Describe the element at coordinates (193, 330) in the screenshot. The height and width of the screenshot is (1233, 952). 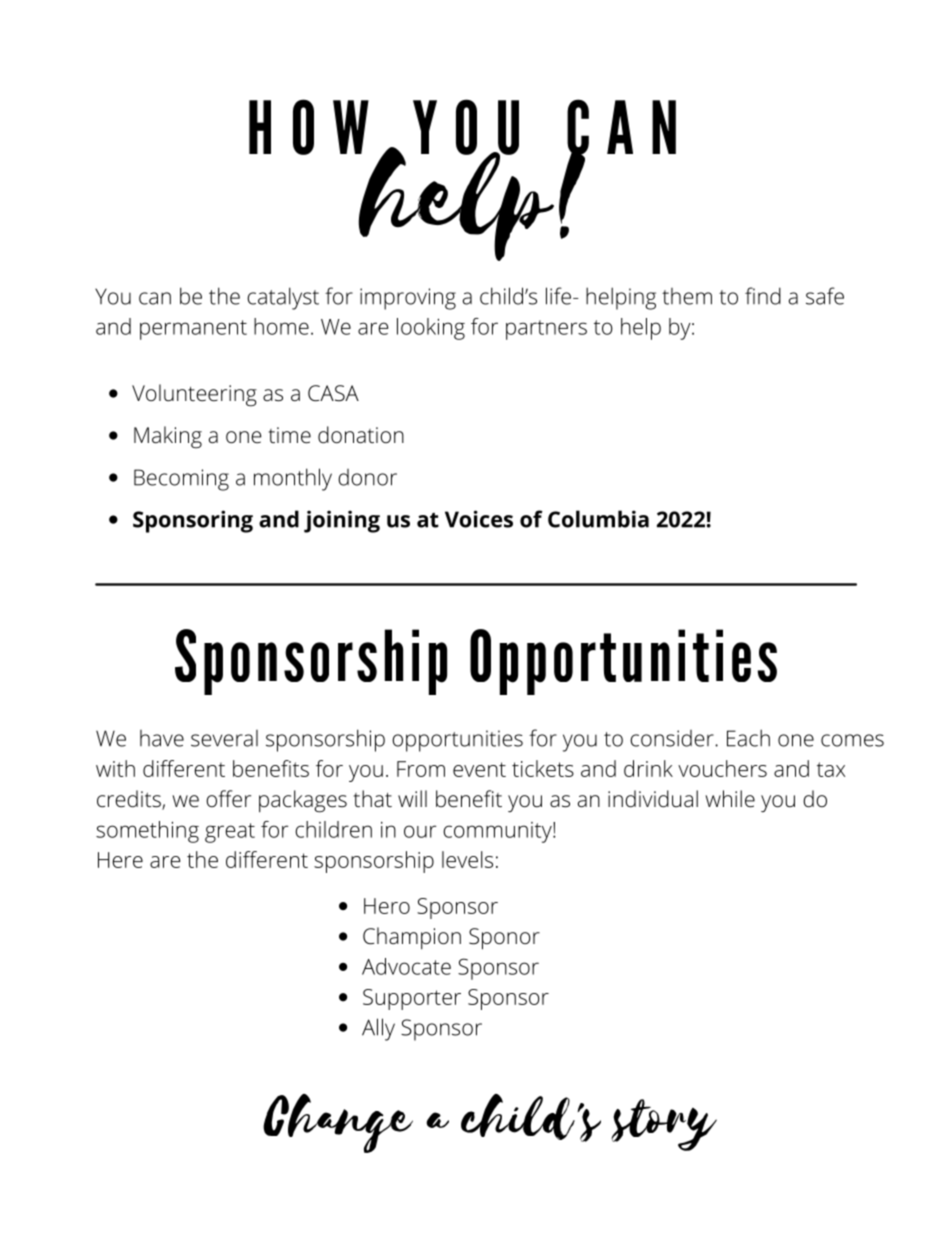
I see `permanent` at that location.
